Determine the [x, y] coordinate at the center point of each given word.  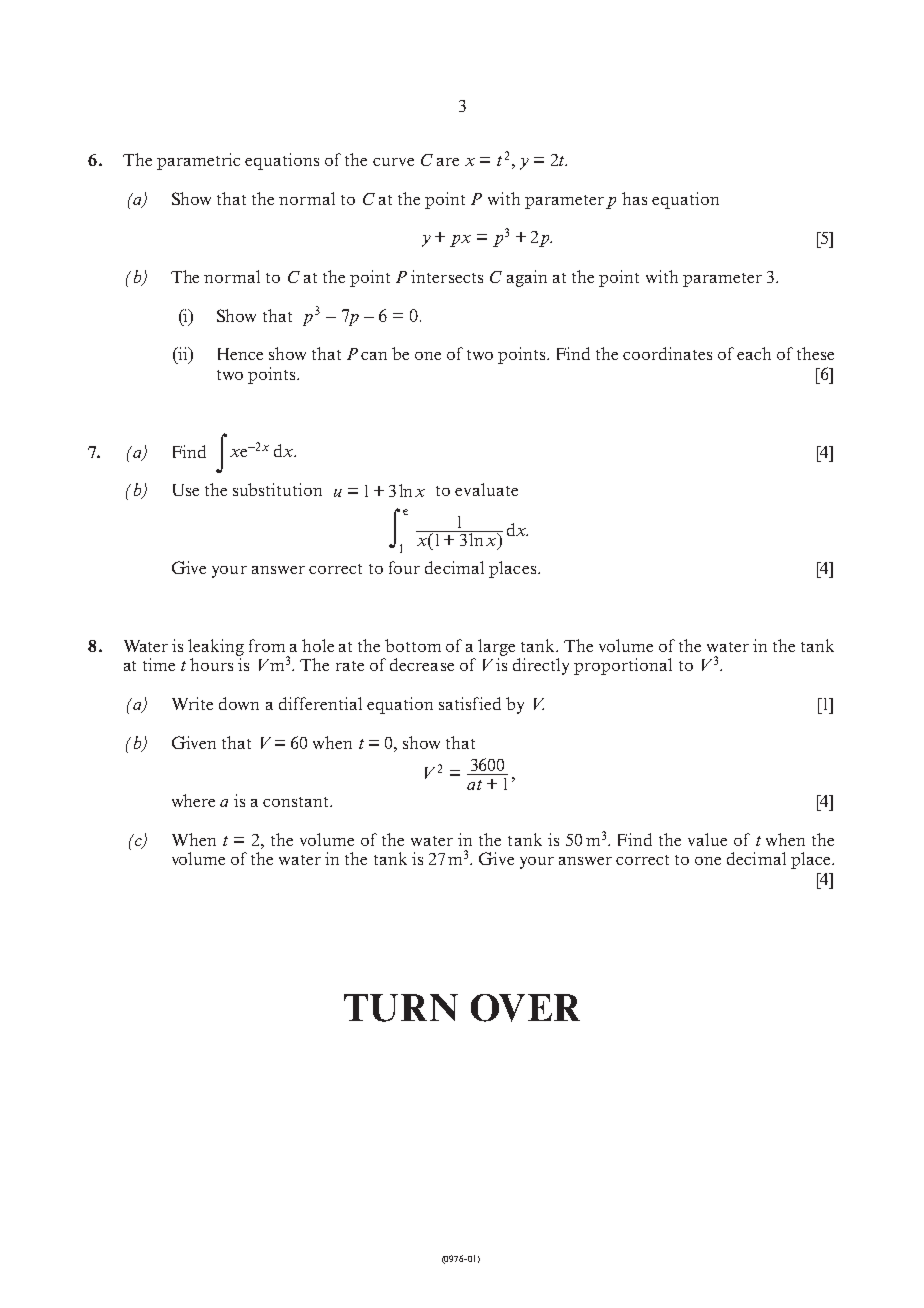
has [634, 198]
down [239, 703]
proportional [623, 666]
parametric [198, 161]
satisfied [470, 703]
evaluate [486, 489]
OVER [525, 1008]
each [754, 353]
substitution [277, 489]
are [448, 162]
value [707, 839]
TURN [401, 1008]
